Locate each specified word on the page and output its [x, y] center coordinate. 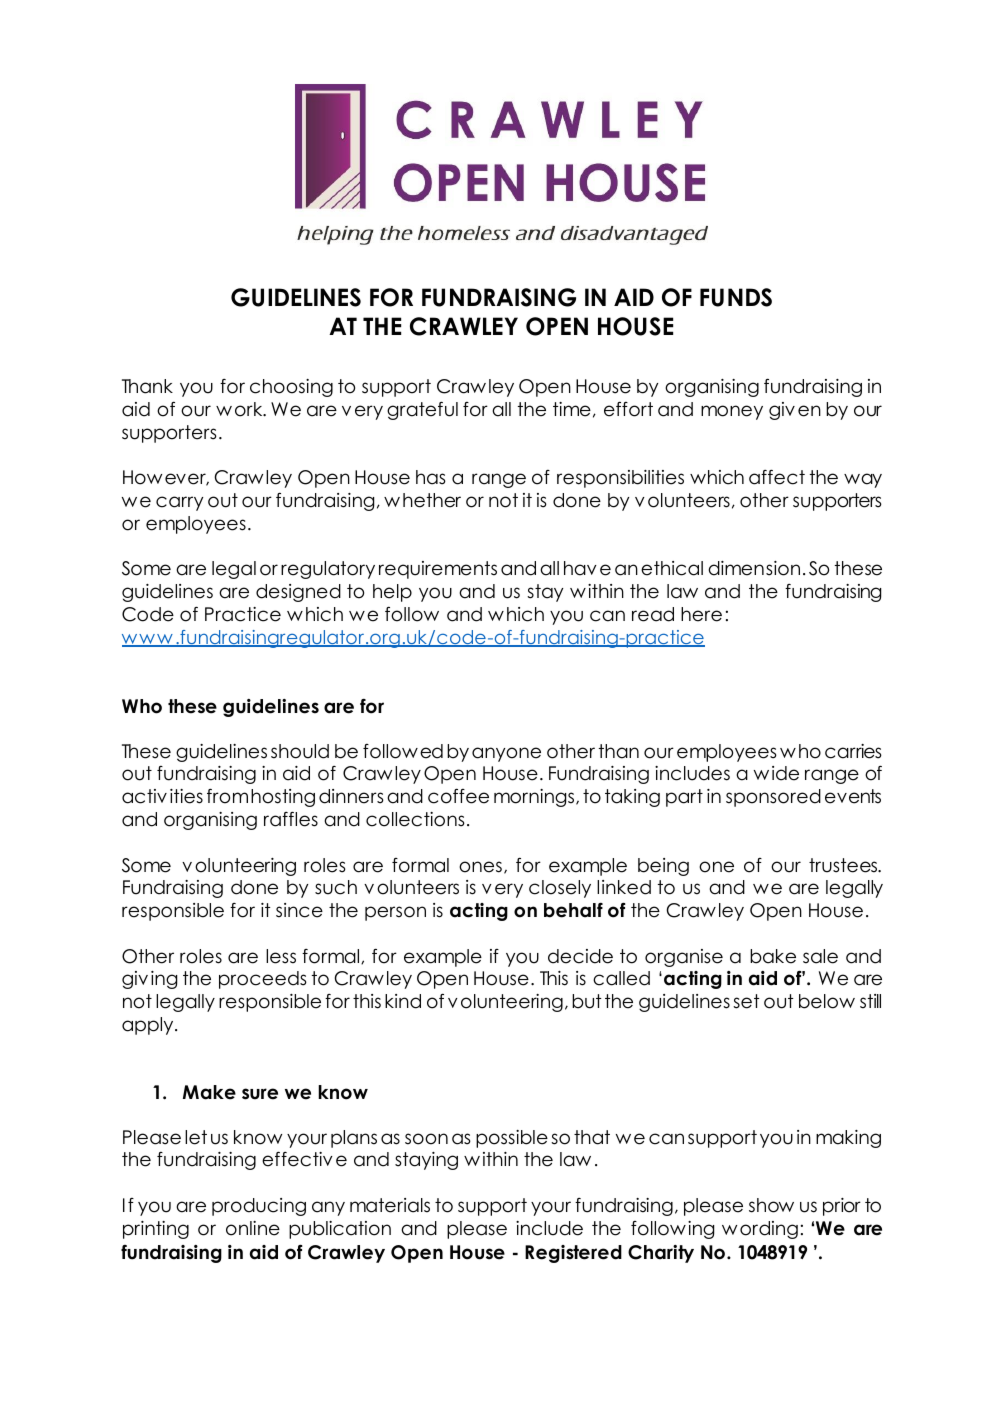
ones [480, 867]
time [572, 409]
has [431, 477]
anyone [506, 754]
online [253, 1228]
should [300, 751]
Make [209, 1092]
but [586, 1001]
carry [179, 503]
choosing [291, 388]
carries [853, 751]
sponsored [773, 798]
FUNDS [736, 297]
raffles [291, 819]
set [746, 1001]
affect [777, 477]
